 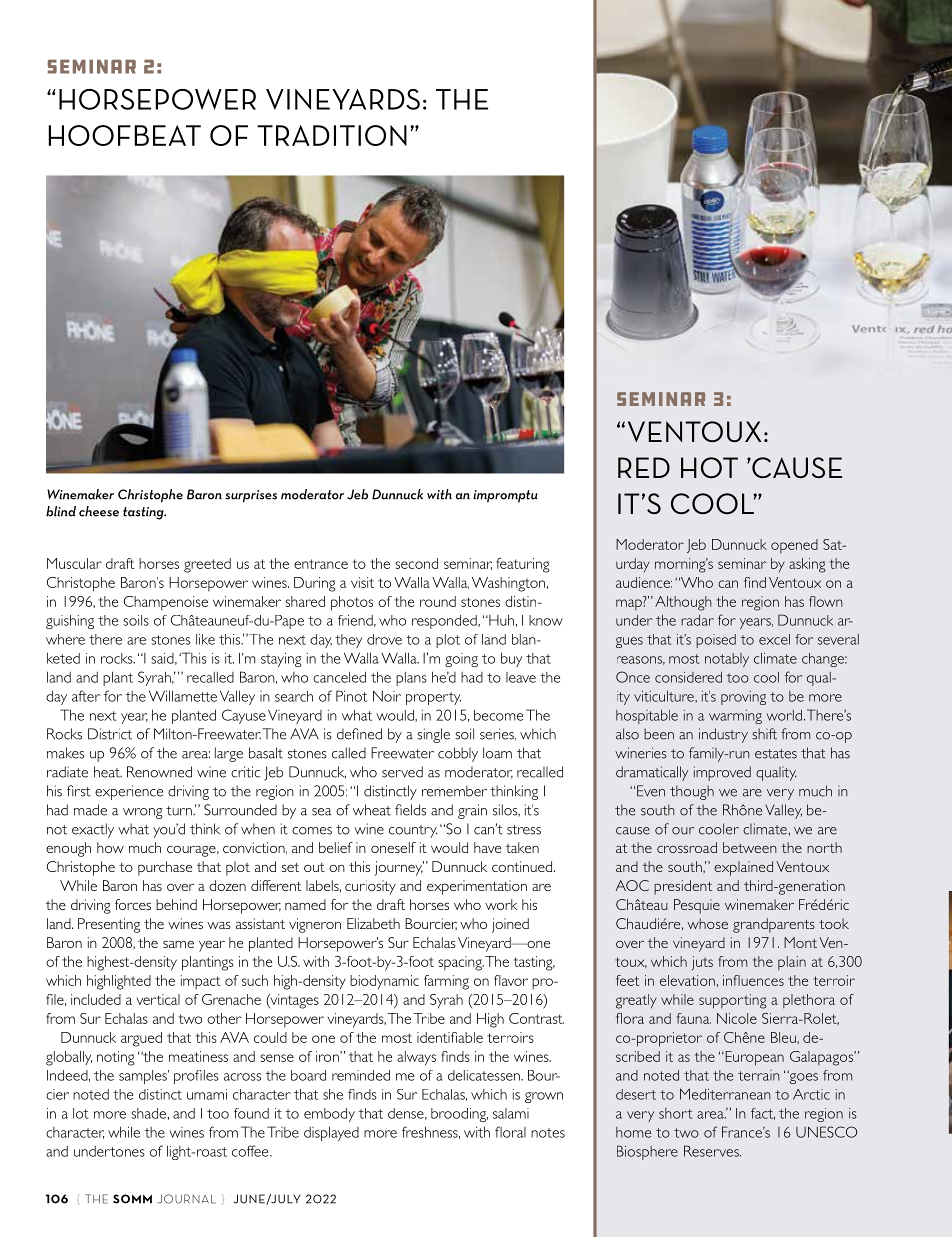 What do you see at coordinates (61, 511) in the screenshot?
I see `blind` at bounding box center [61, 511].
